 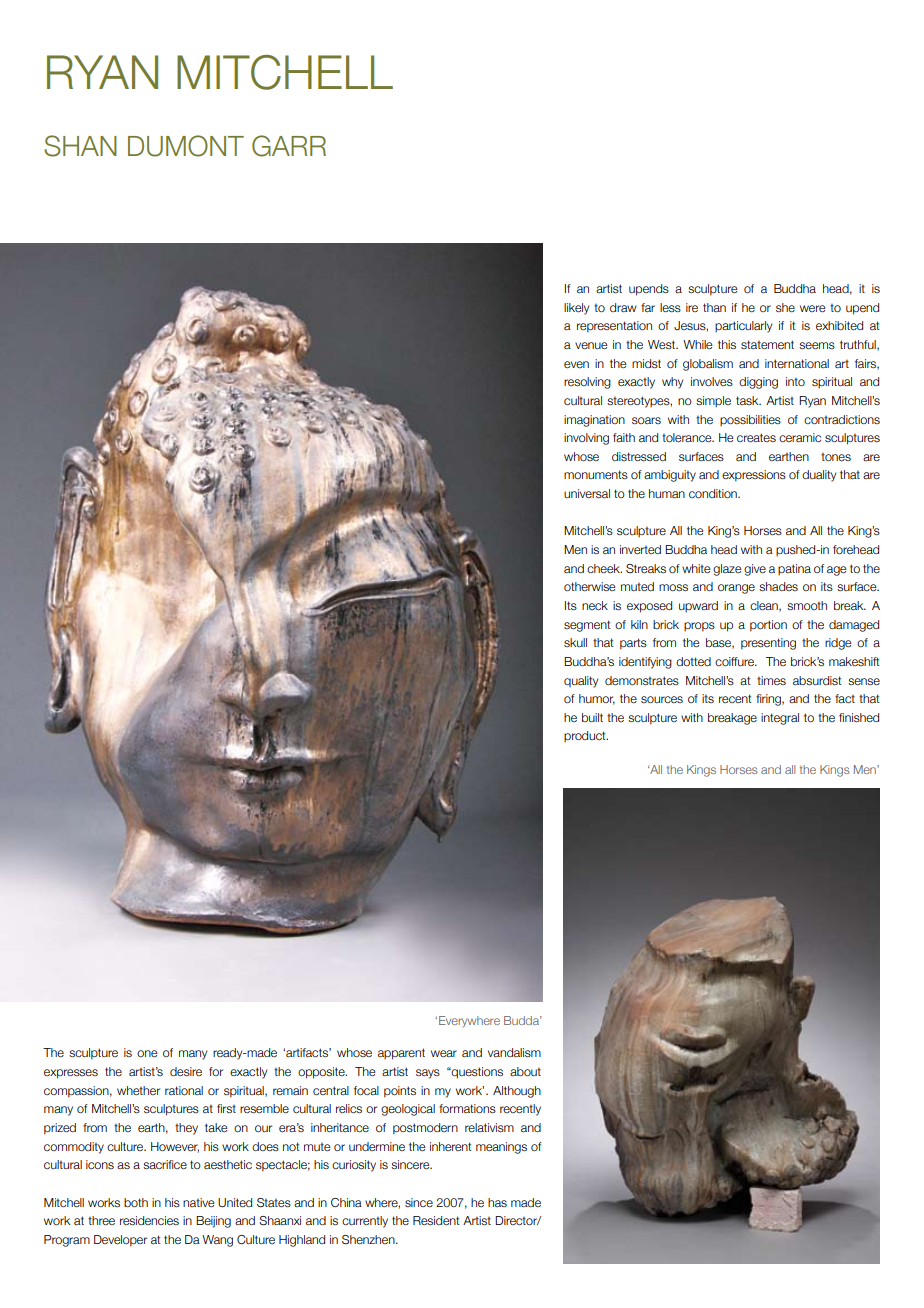 I want to click on Resident, so click(x=436, y=1220).
